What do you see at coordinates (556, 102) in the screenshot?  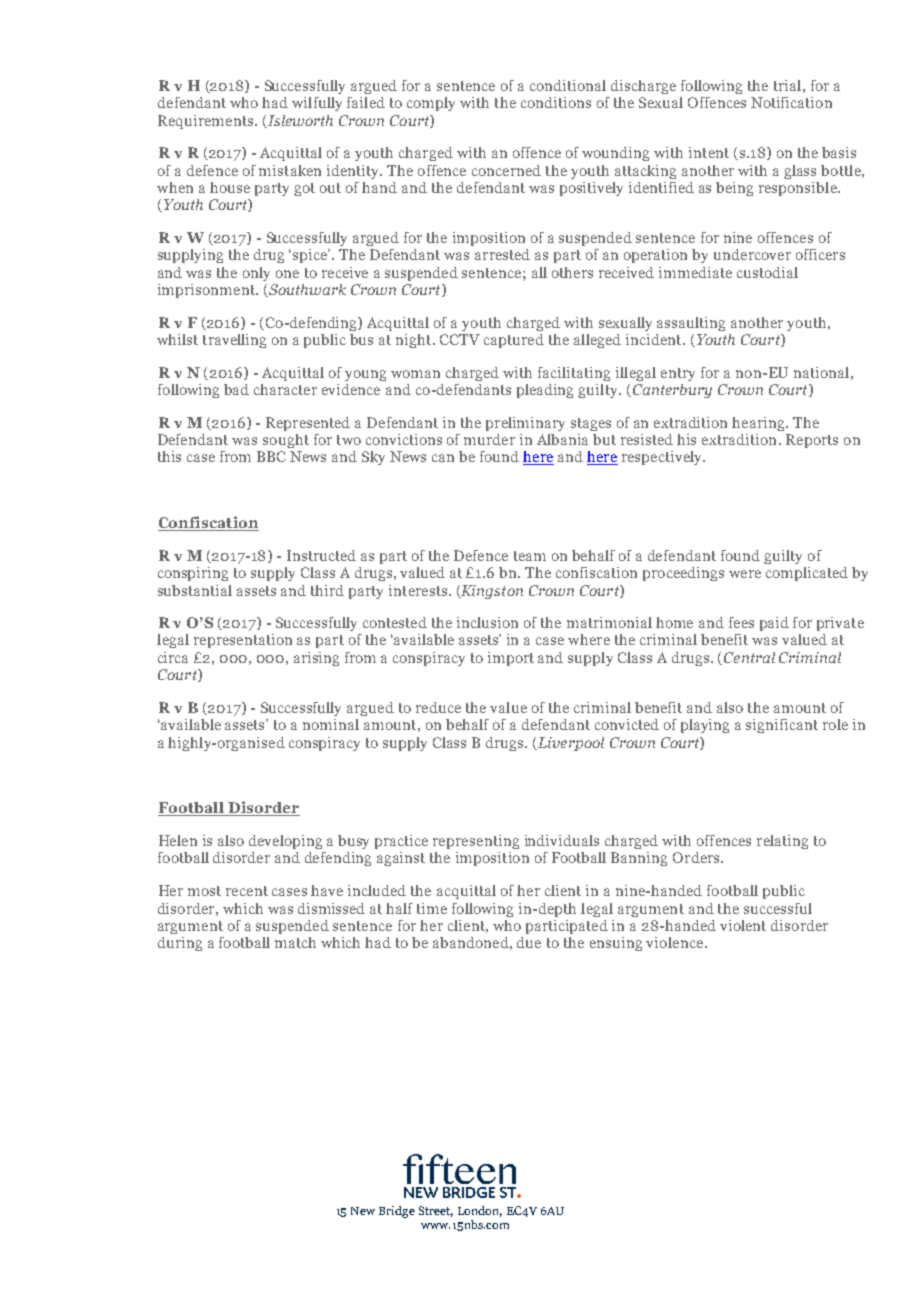 I see `conditions` at bounding box center [556, 102].
